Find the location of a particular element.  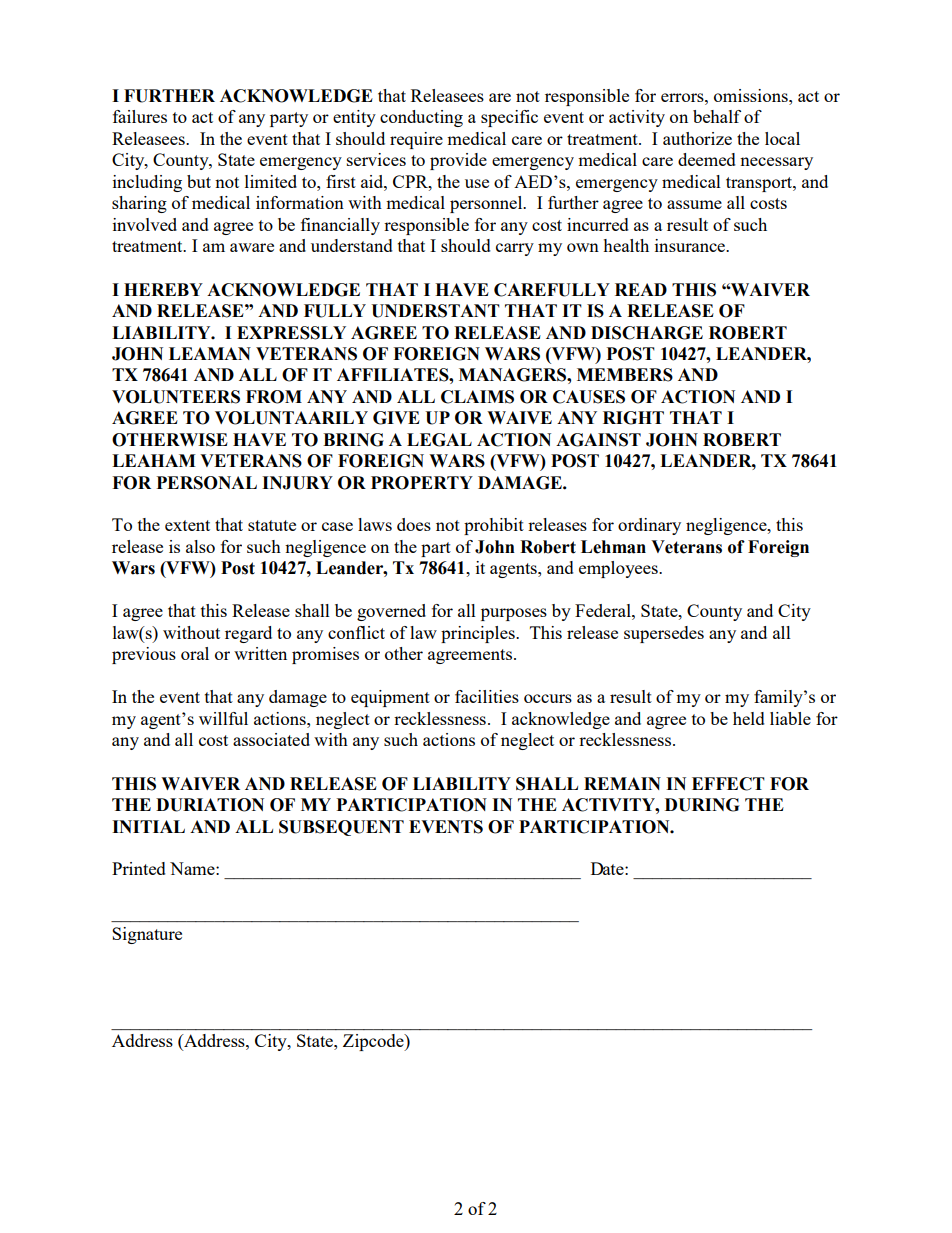

but is located at coordinates (199, 181).
